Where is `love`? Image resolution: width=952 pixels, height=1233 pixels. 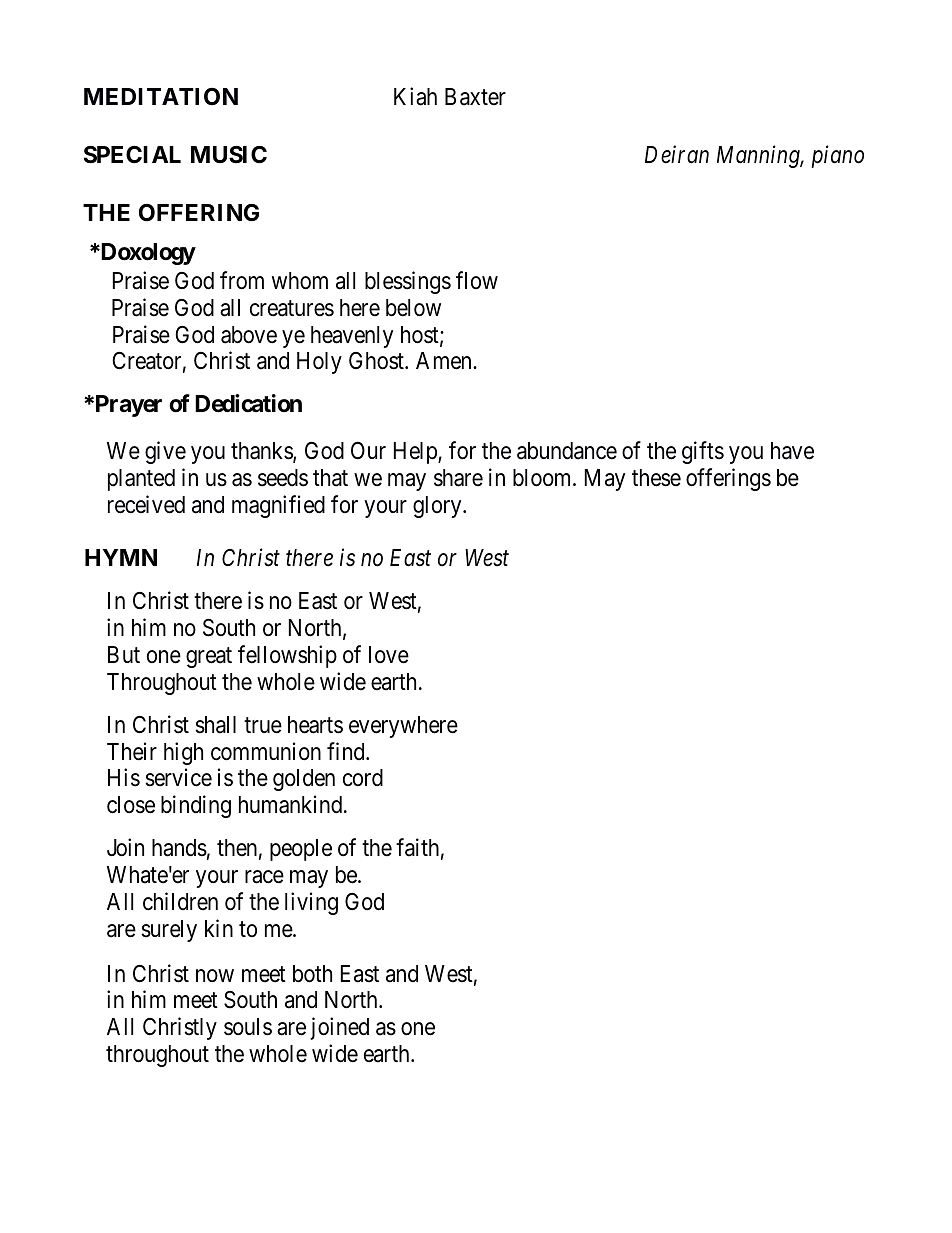 love is located at coordinates (389, 655).
